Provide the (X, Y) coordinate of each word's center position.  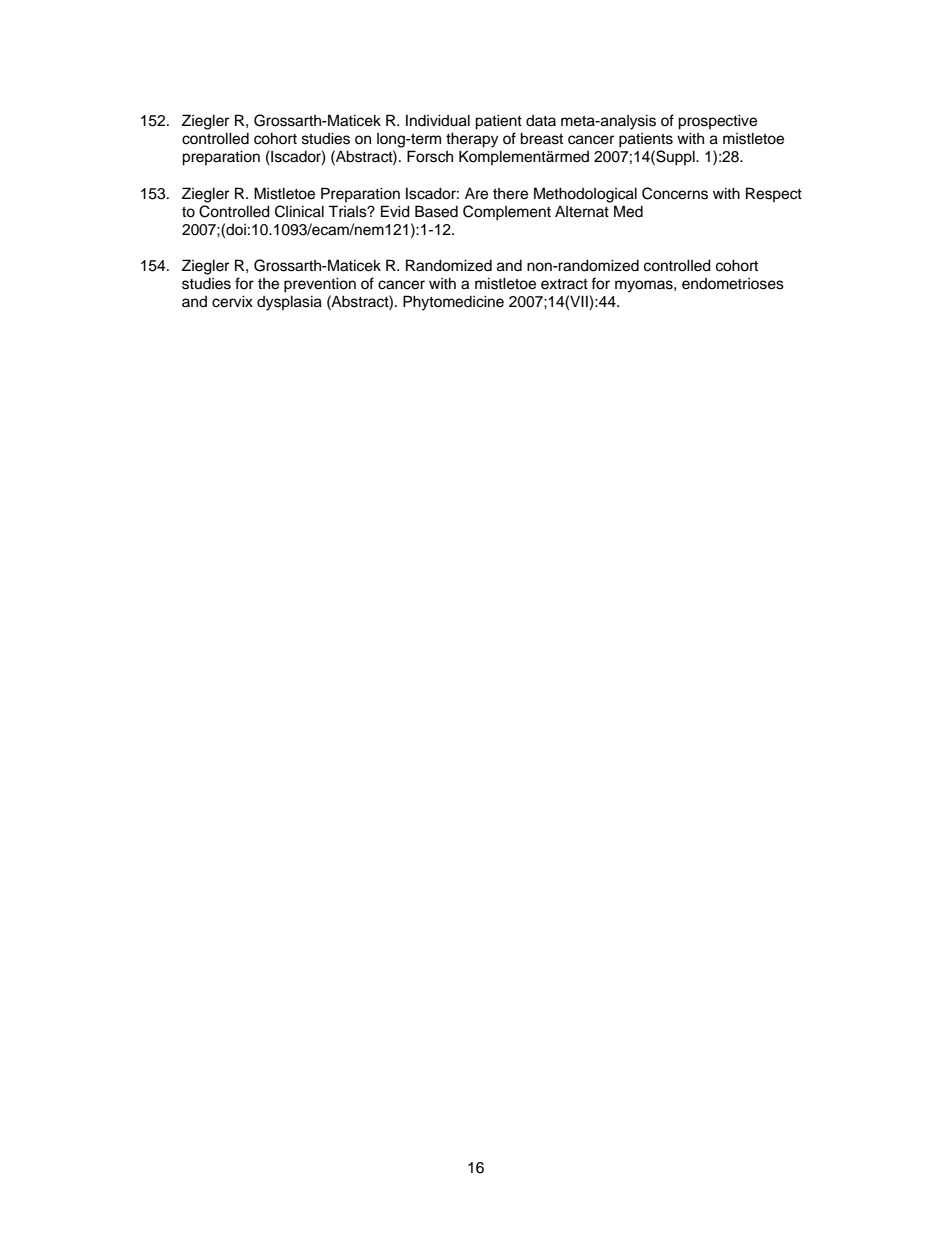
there (510, 194)
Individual (438, 120)
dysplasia (289, 303)
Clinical (299, 211)
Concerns (675, 193)
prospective (717, 122)
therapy (472, 140)
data (541, 120)
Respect (774, 194)
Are (476, 193)
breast (541, 138)
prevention (320, 285)
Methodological (585, 195)
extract (564, 284)
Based (436, 211)
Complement (507, 213)
